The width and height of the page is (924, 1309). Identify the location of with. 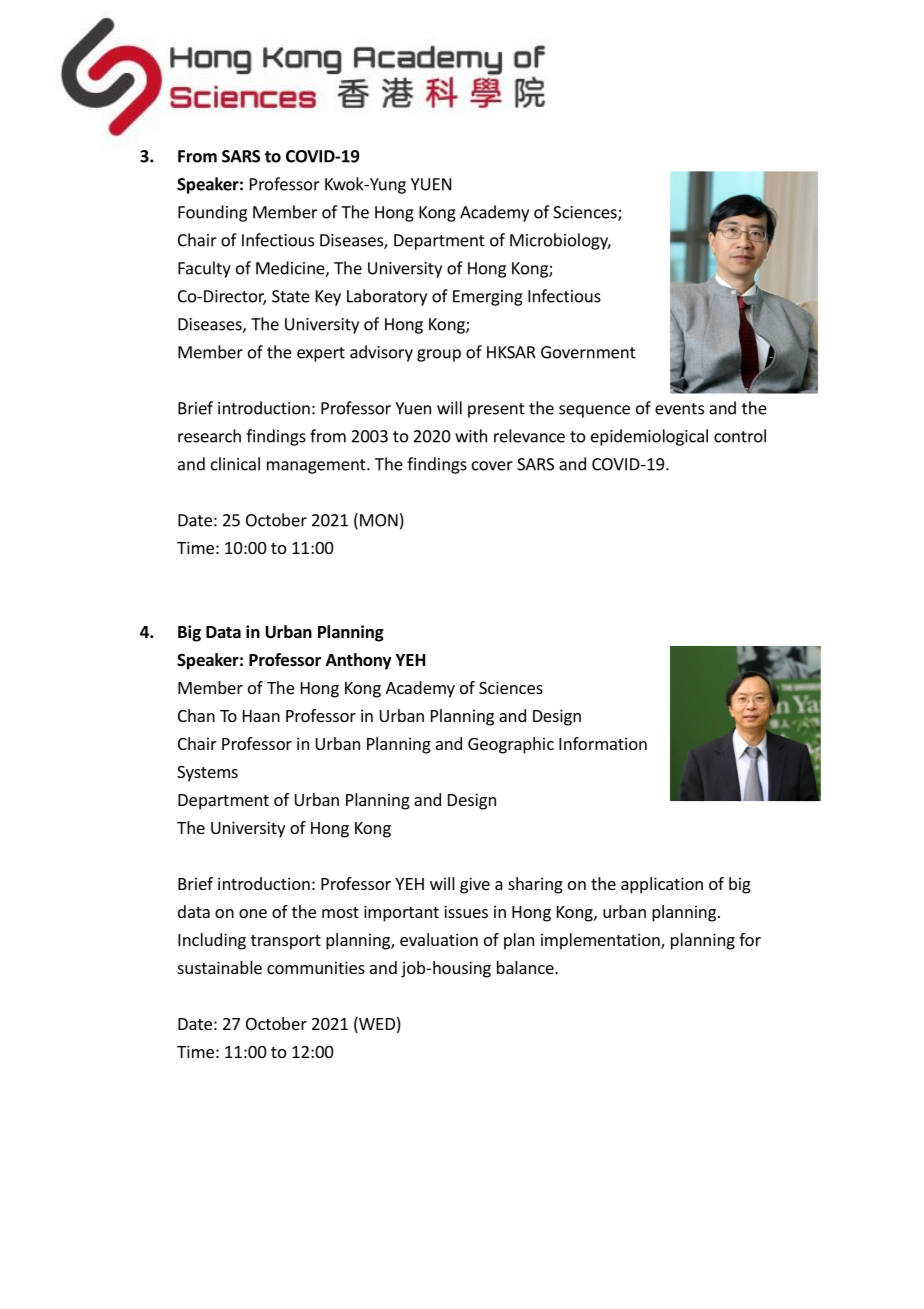
(471, 436).
